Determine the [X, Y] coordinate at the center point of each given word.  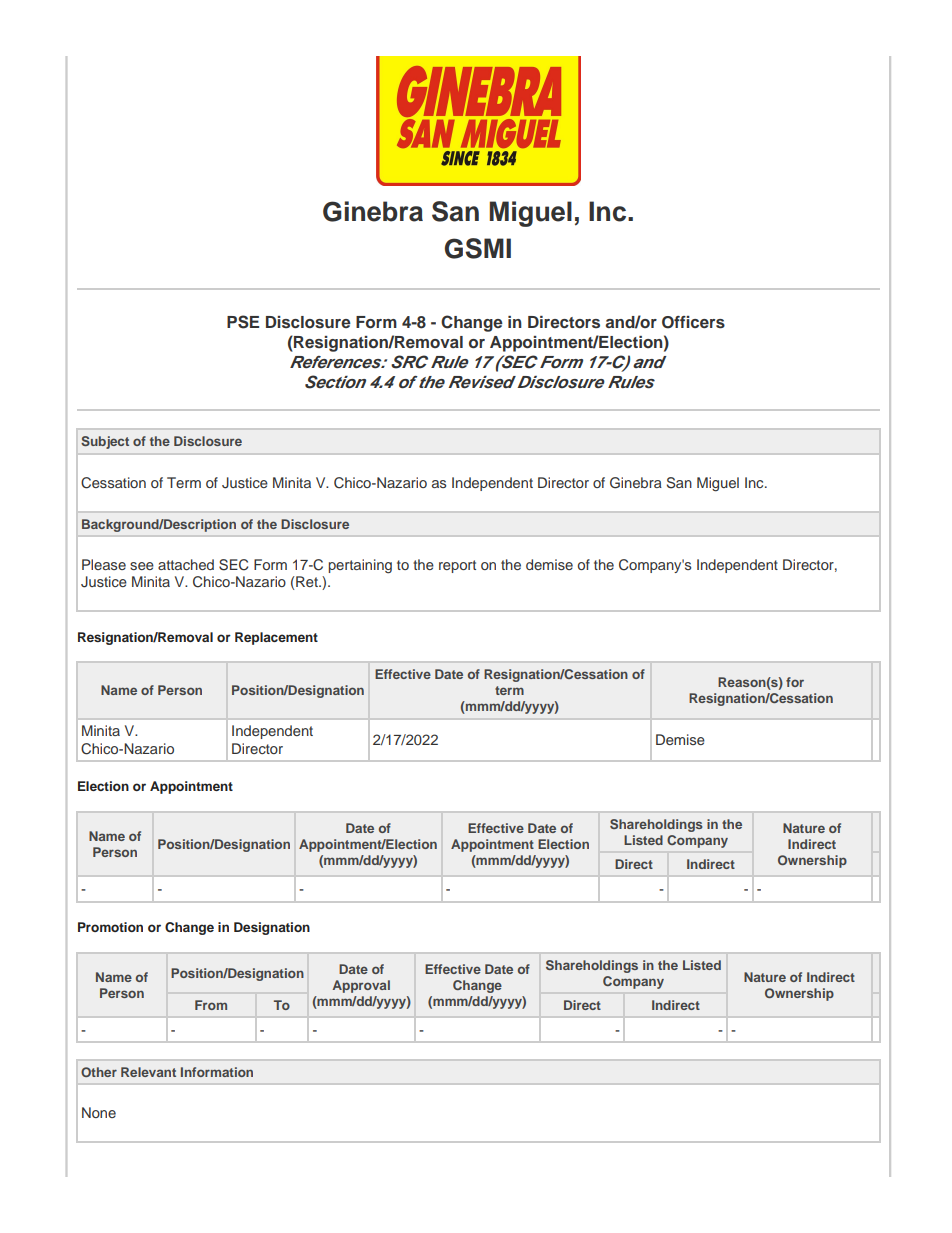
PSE [243, 322]
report [457, 566]
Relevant [148, 1072]
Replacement [276, 638]
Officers [693, 322]
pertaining [360, 566]
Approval [361, 986]
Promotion [110, 927]
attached [186, 564]
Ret [308, 581]
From [211, 1005]
